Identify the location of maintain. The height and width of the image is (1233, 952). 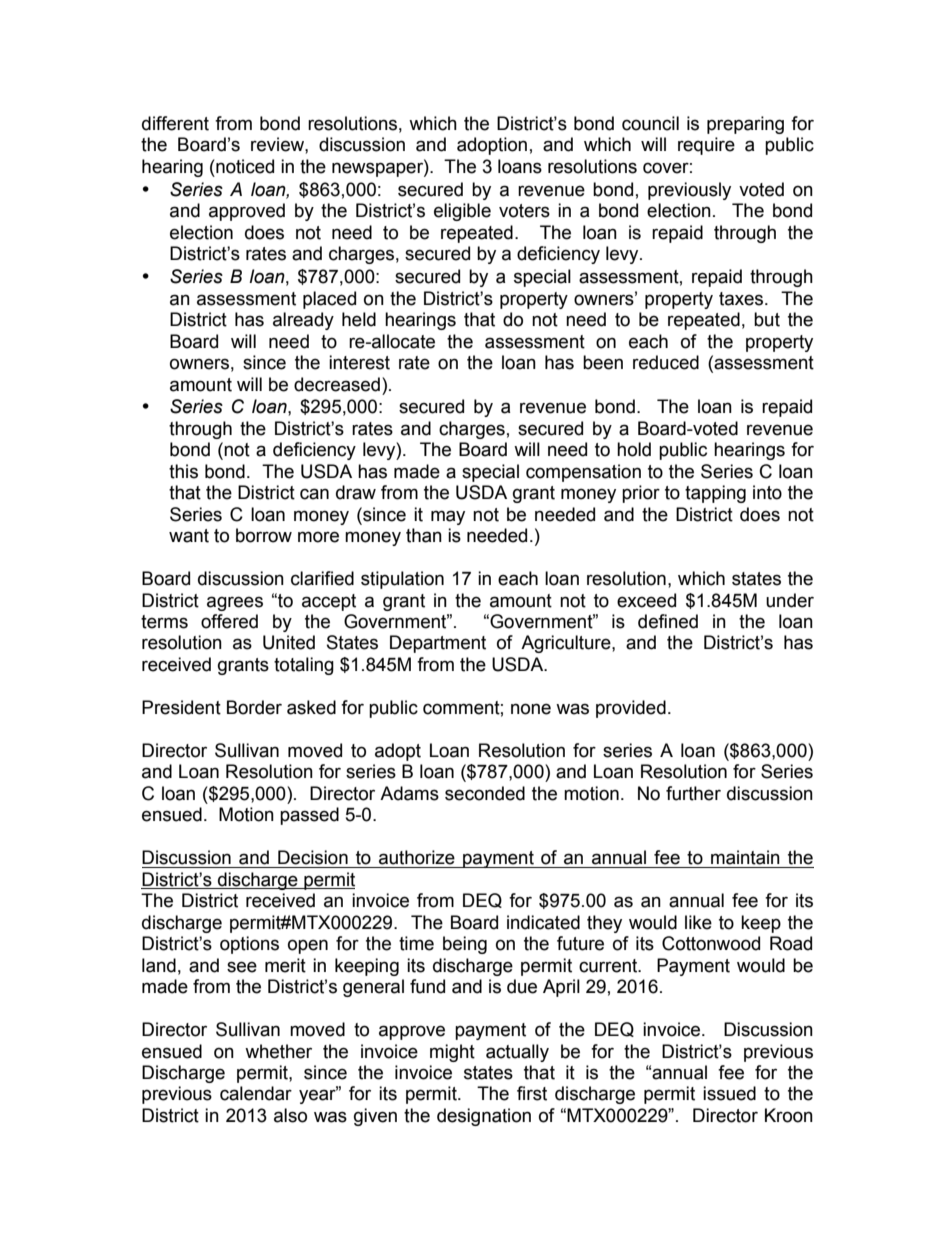
(745, 857).
